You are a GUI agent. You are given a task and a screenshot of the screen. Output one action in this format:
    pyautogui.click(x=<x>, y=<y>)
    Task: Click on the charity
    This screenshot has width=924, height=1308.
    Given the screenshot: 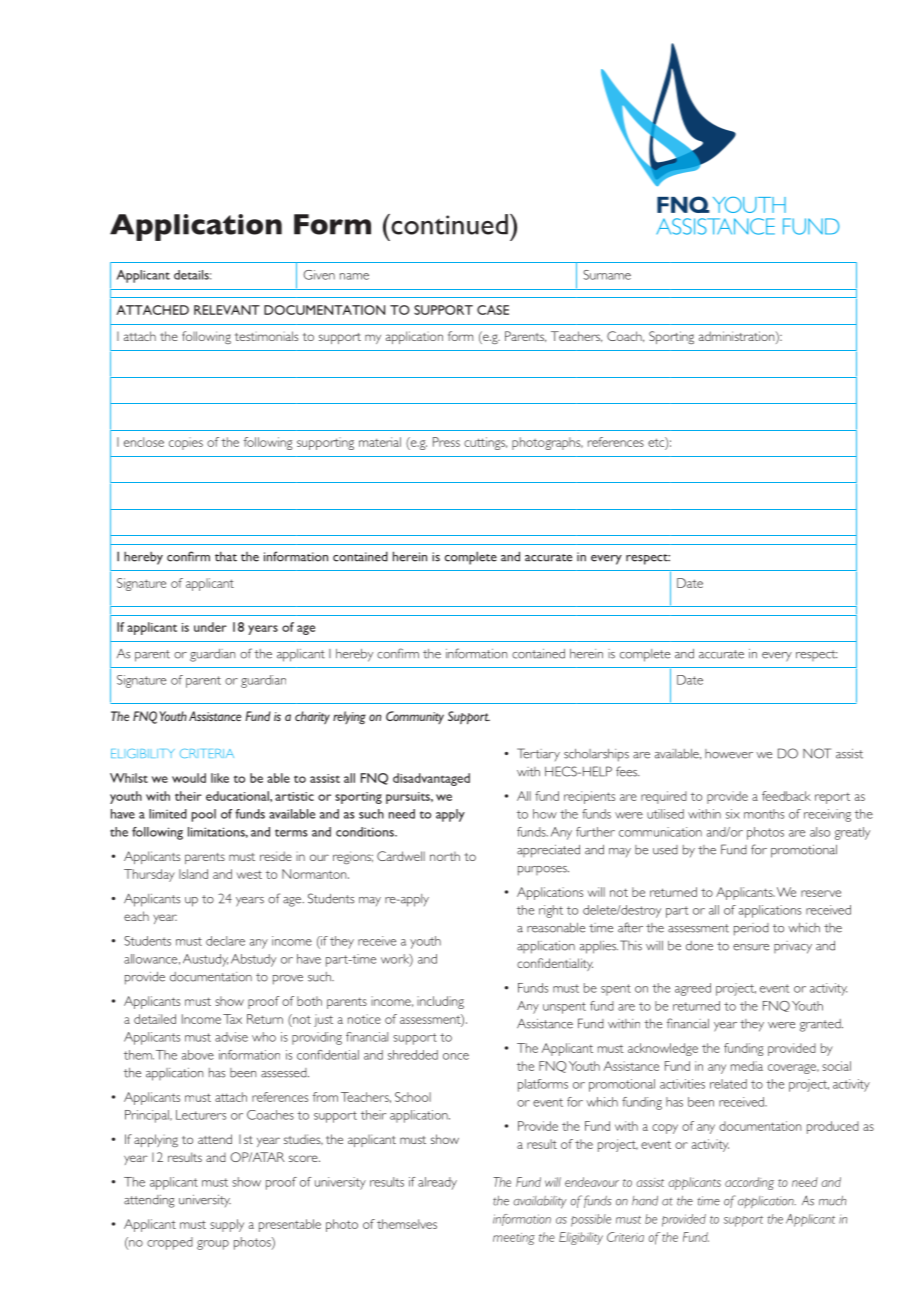 What is the action you would take?
    pyautogui.click(x=312, y=717)
